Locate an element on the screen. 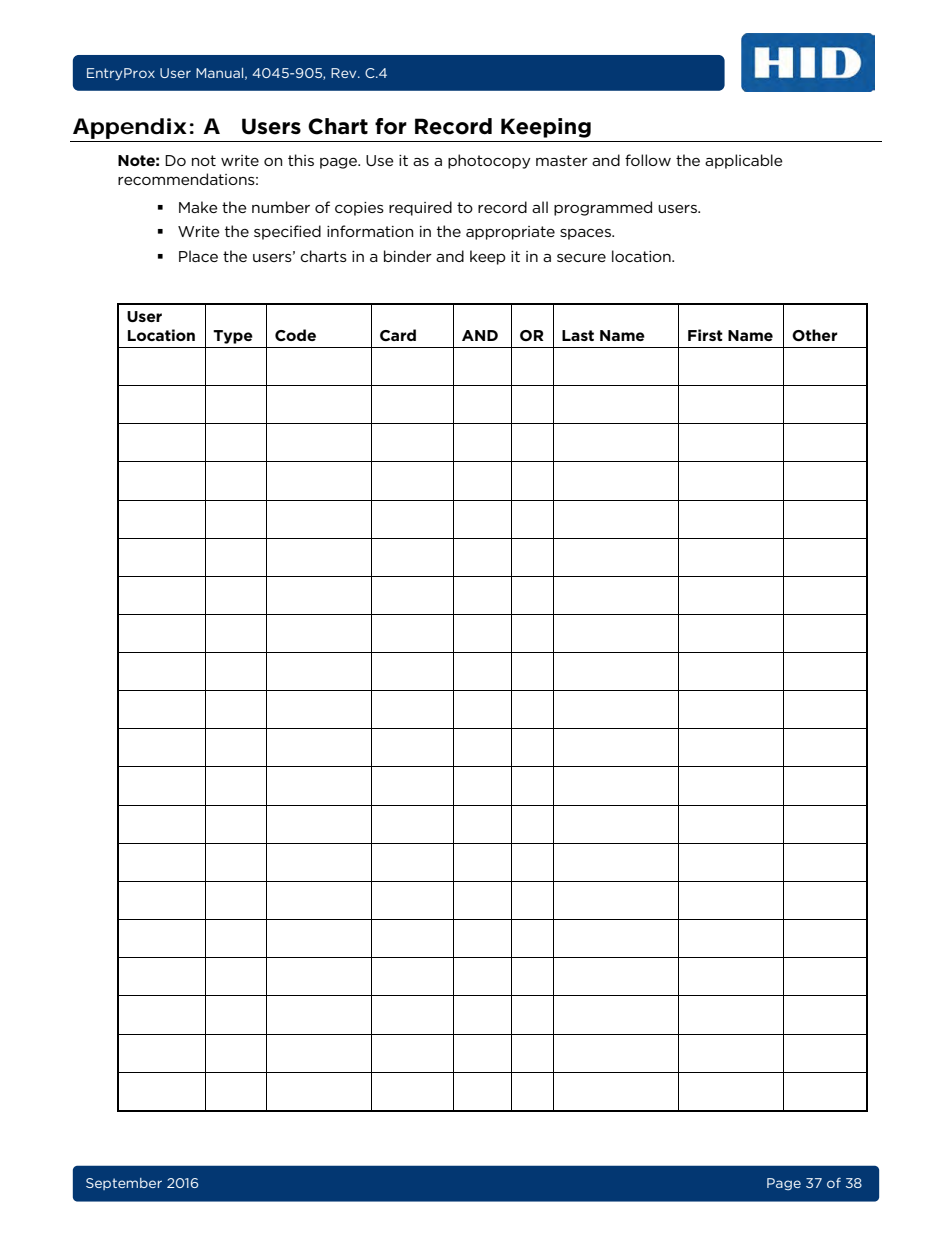  photocopy is located at coordinates (489, 161).
